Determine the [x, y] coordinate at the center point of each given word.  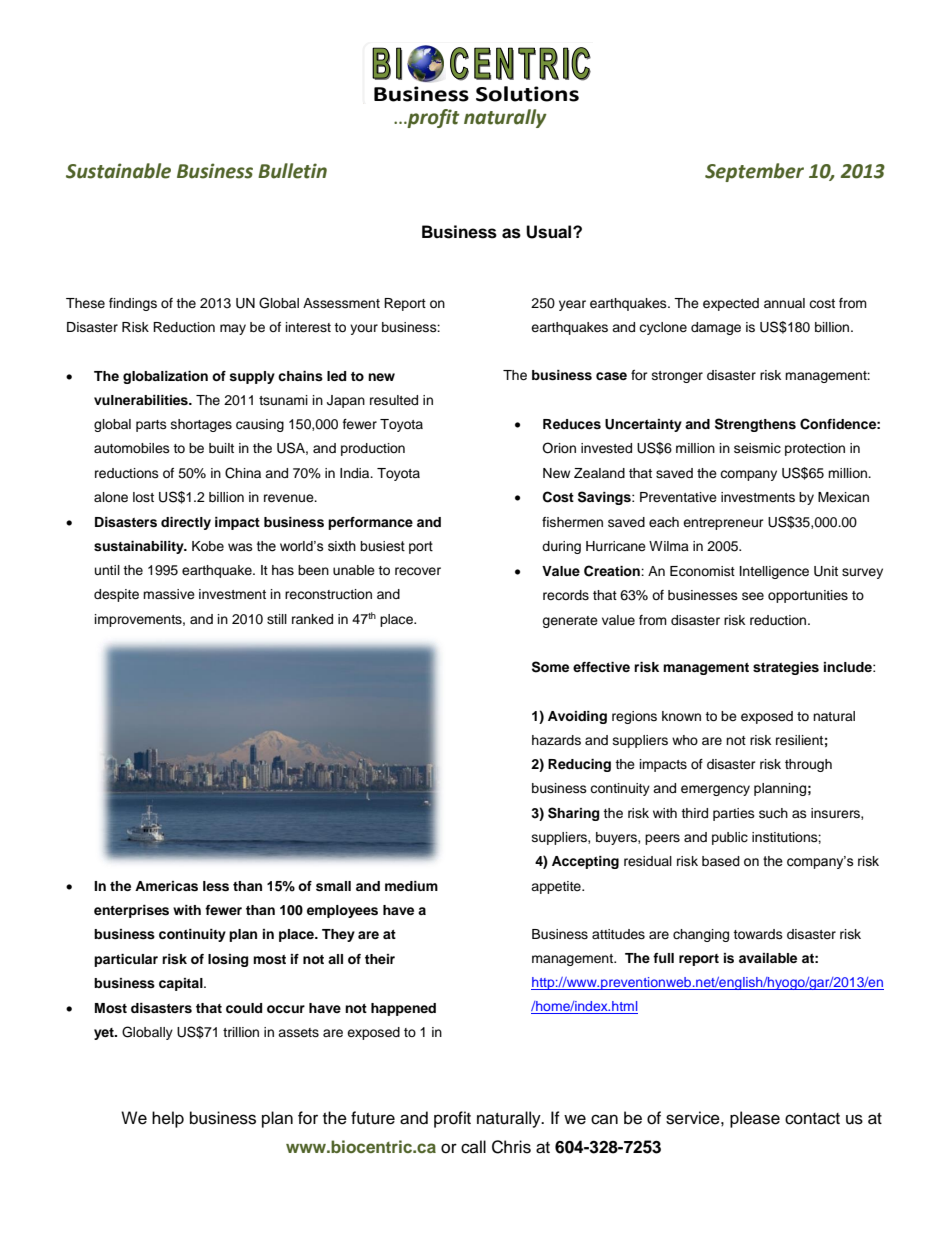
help [168, 1119]
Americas [166, 886]
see [753, 596]
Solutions [527, 94]
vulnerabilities [142, 400]
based [721, 861]
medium [411, 886]
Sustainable [118, 171]
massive [169, 594]
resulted [394, 400]
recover [418, 571]
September [754, 172]
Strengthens [755, 425]
